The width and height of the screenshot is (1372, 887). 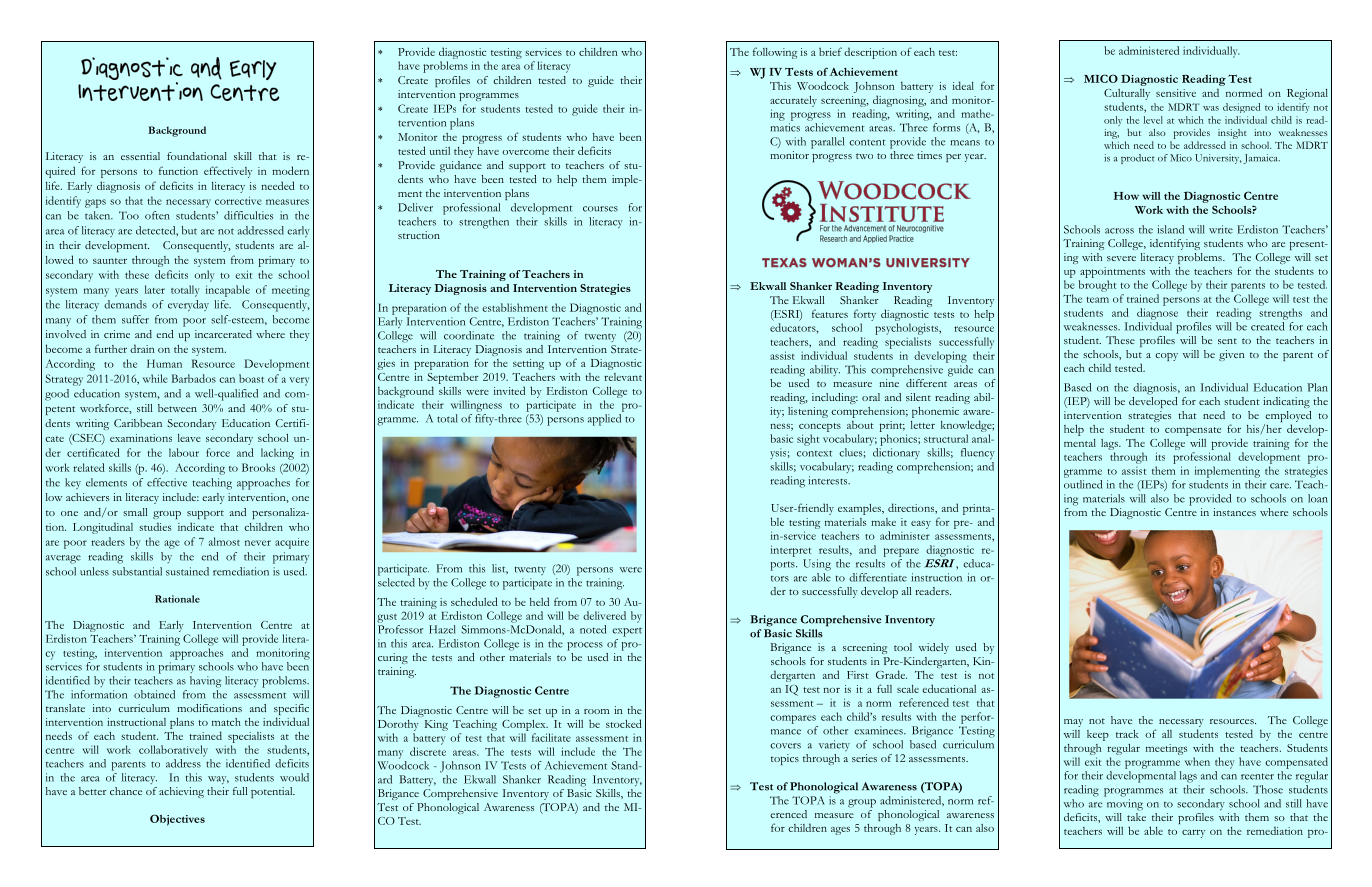 I want to click on moving, so click(x=1125, y=805).
